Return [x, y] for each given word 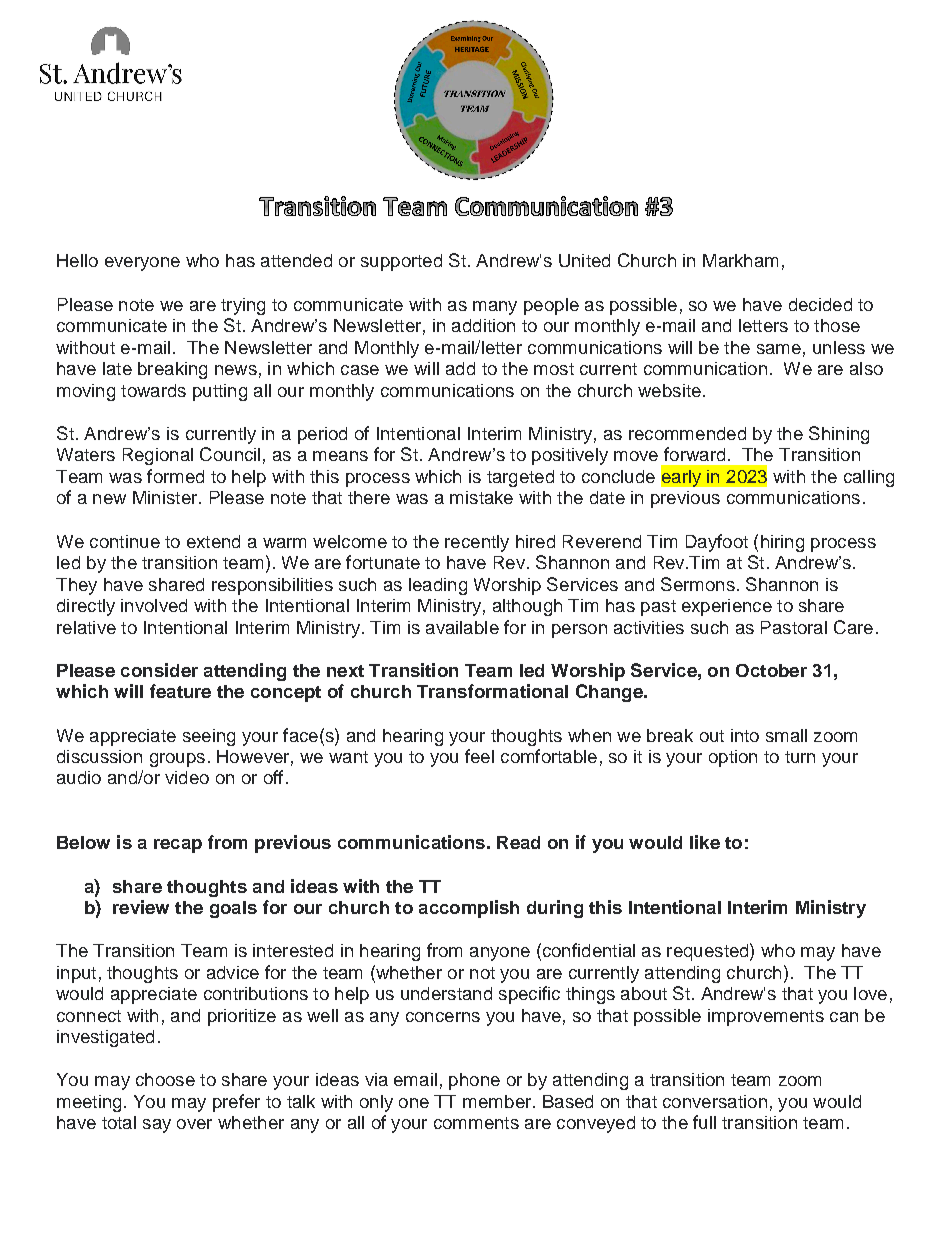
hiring [782, 543]
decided [820, 304]
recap [178, 846]
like [705, 842]
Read [518, 842]
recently [477, 543]
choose [165, 1079]
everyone [142, 264]
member [498, 1101]
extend [213, 541]
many [495, 308]
